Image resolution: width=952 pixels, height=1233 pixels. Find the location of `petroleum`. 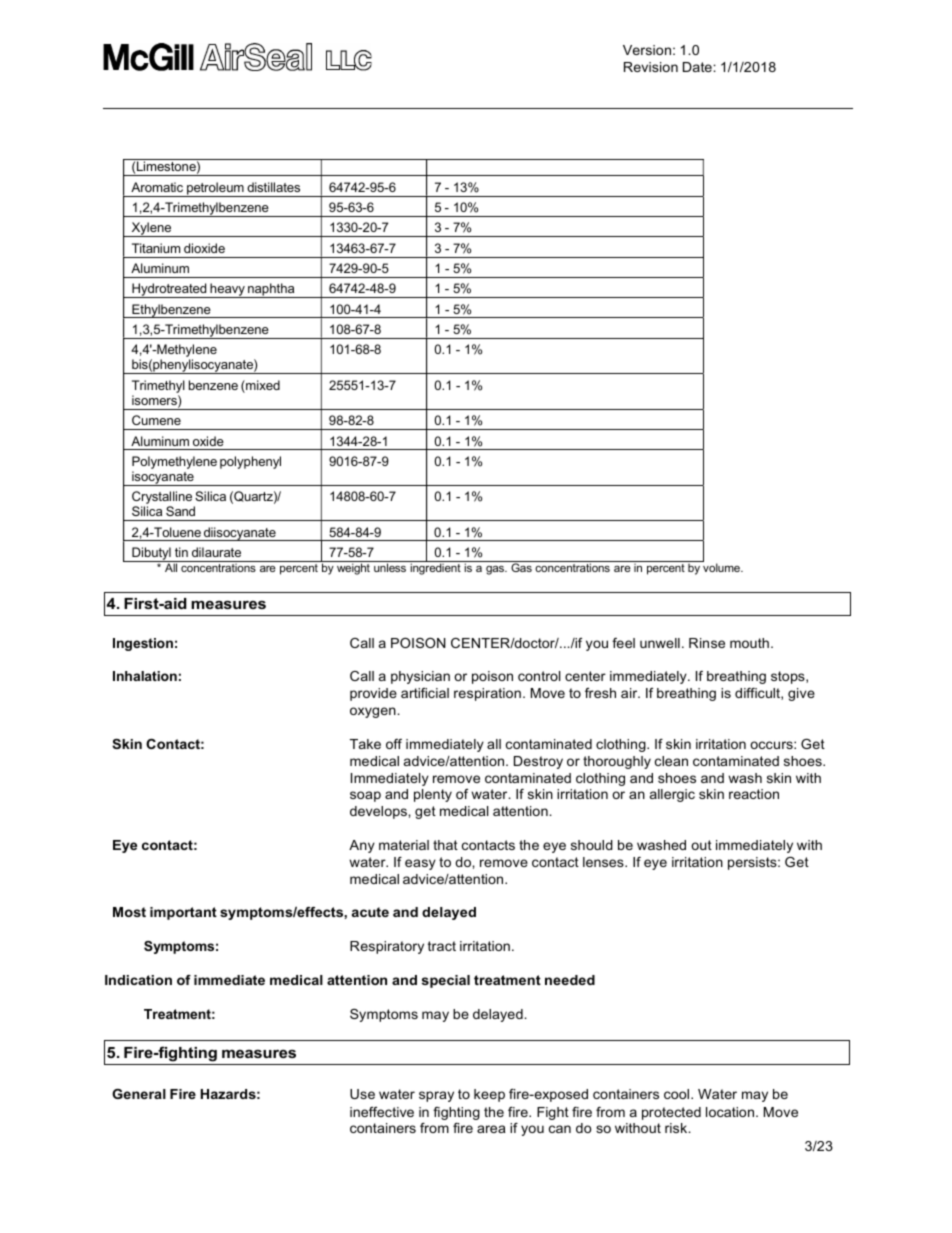

petroleum is located at coordinates (215, 189).
